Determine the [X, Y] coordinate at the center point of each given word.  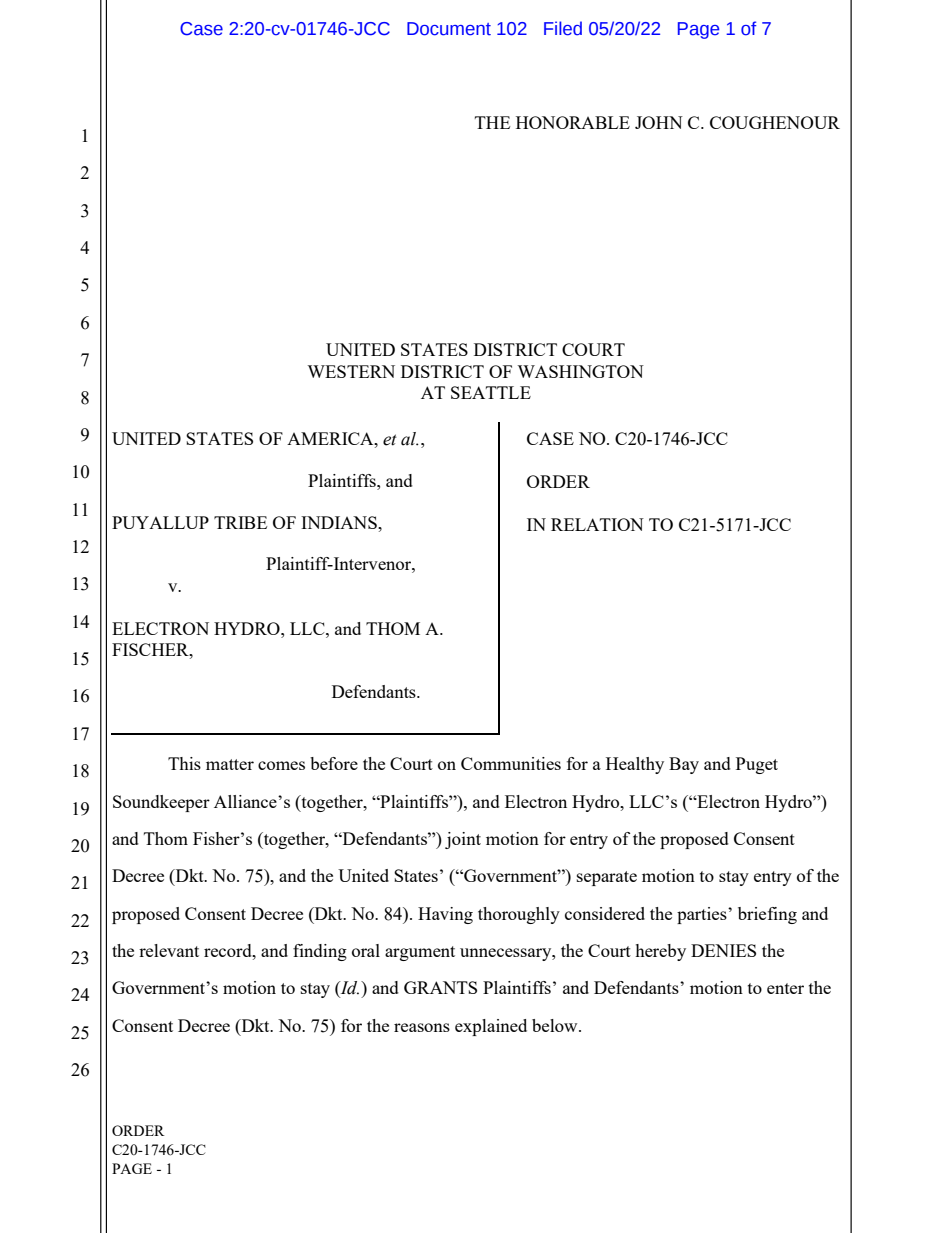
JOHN [659, 122]
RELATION [597, 524]
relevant [169, 950]
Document [449, 29]
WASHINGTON [580, 371]
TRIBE [240, 522]
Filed [563, 28]
